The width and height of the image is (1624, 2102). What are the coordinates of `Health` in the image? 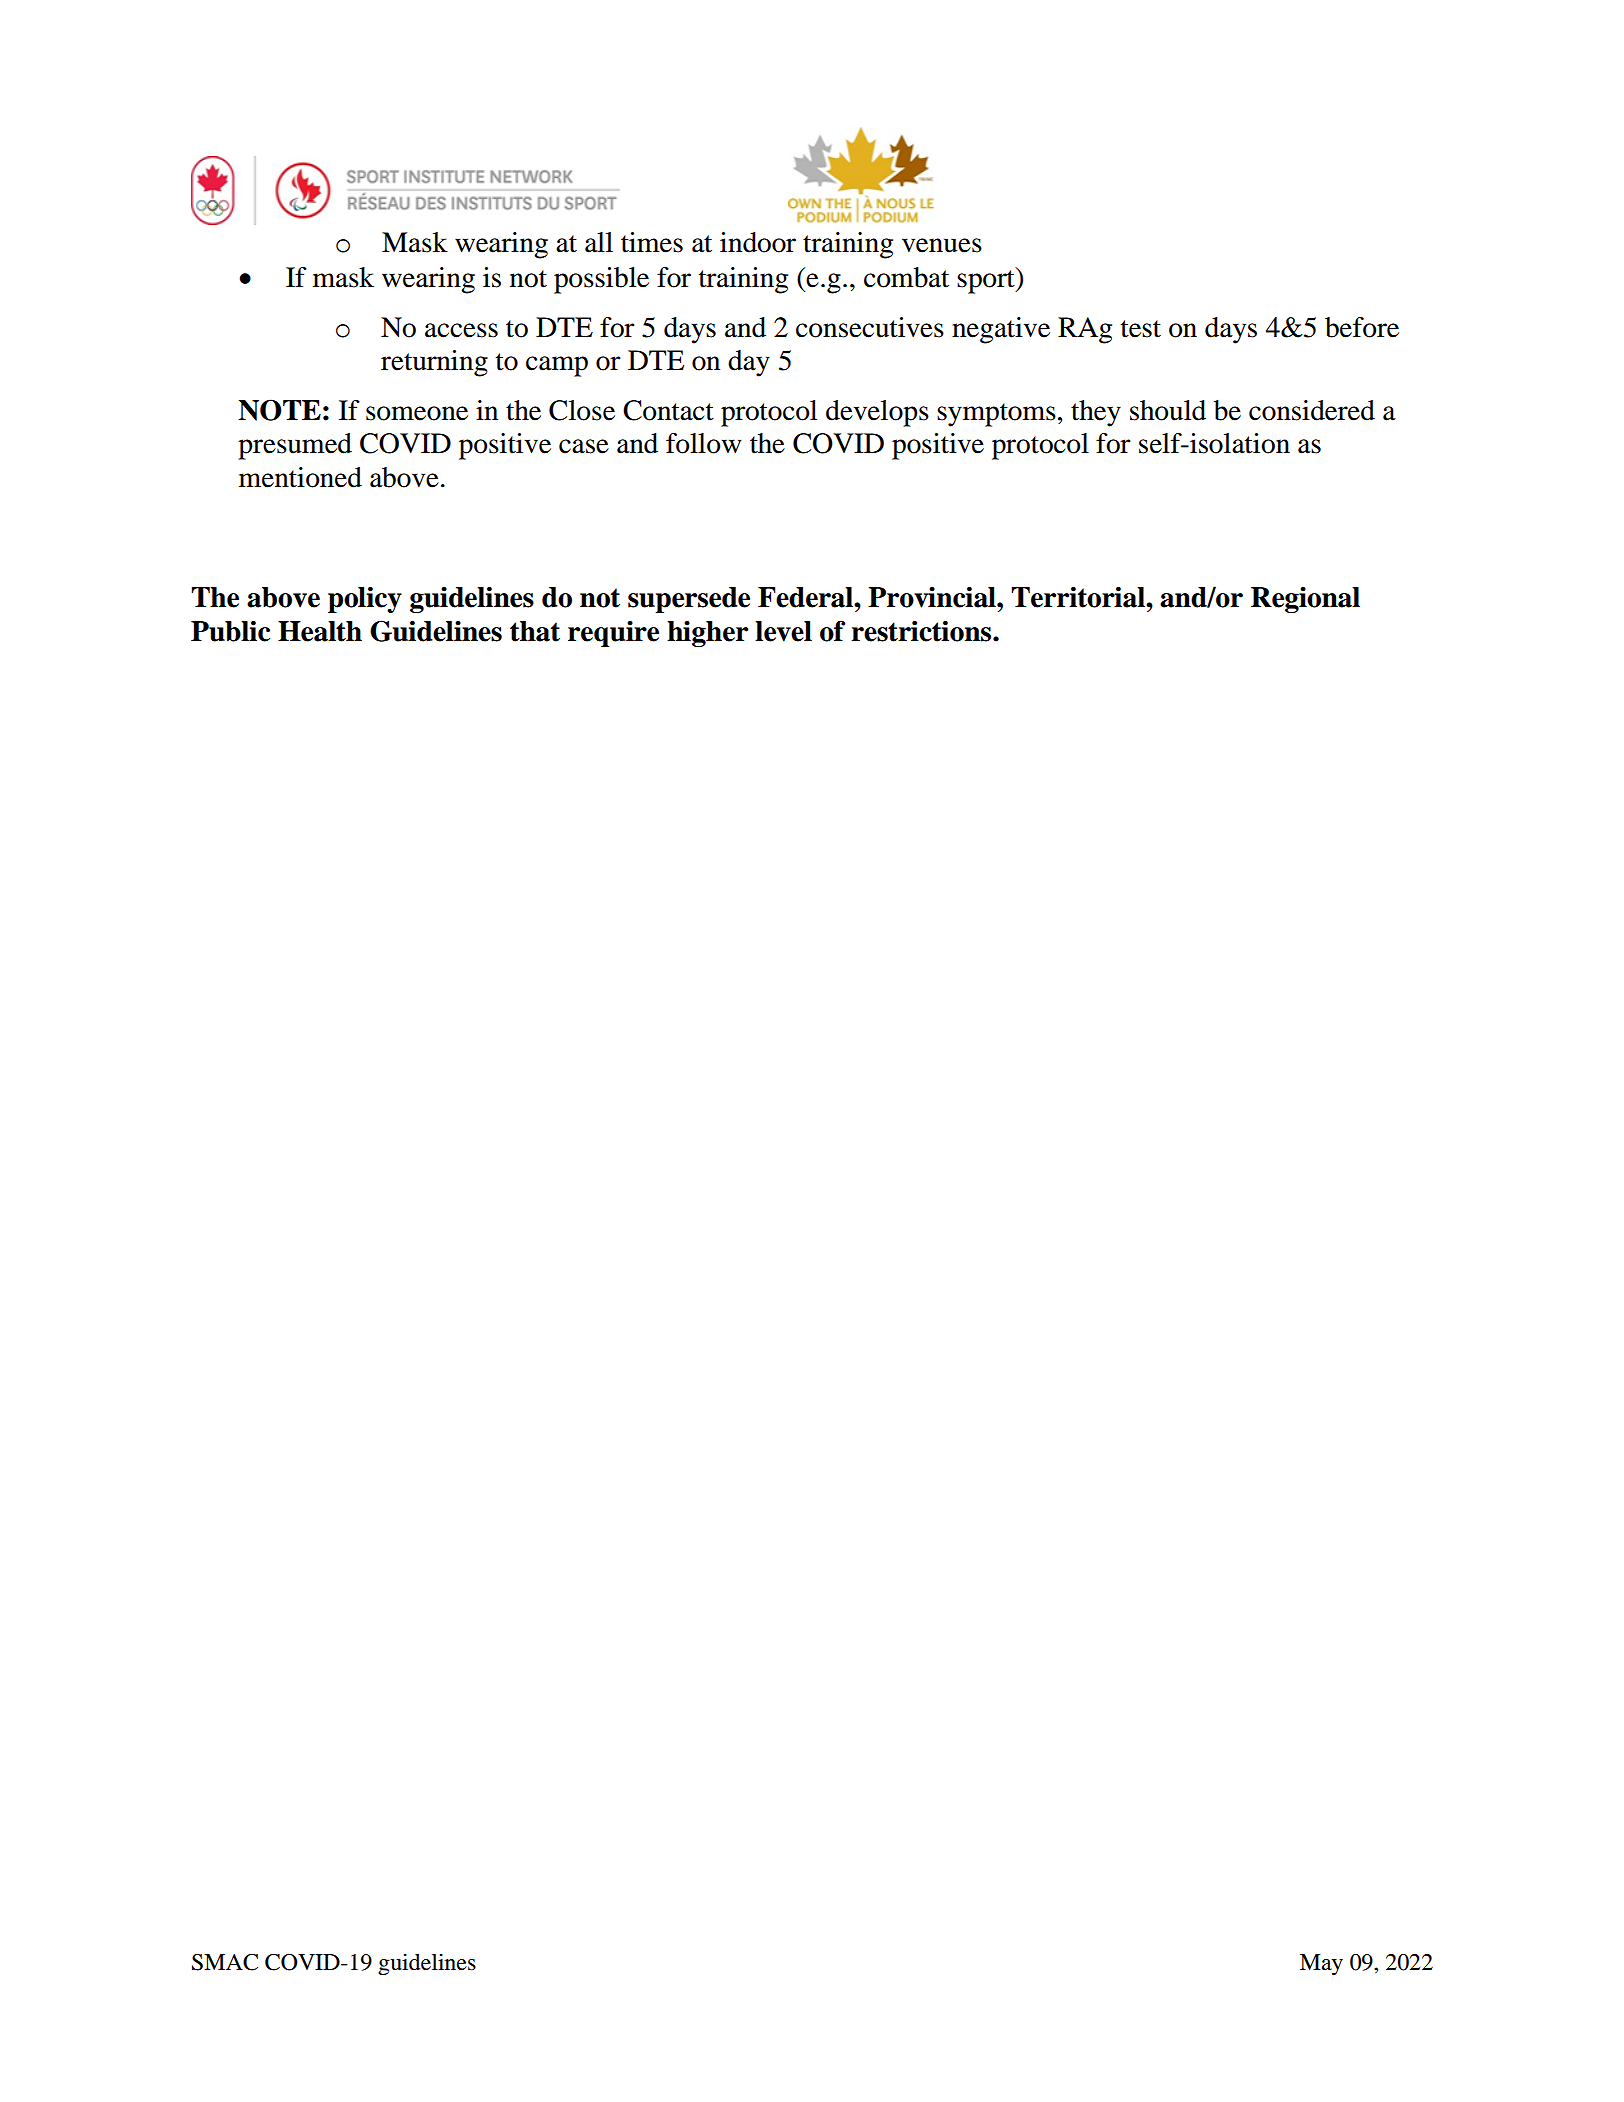 It's located at (320, 631).
